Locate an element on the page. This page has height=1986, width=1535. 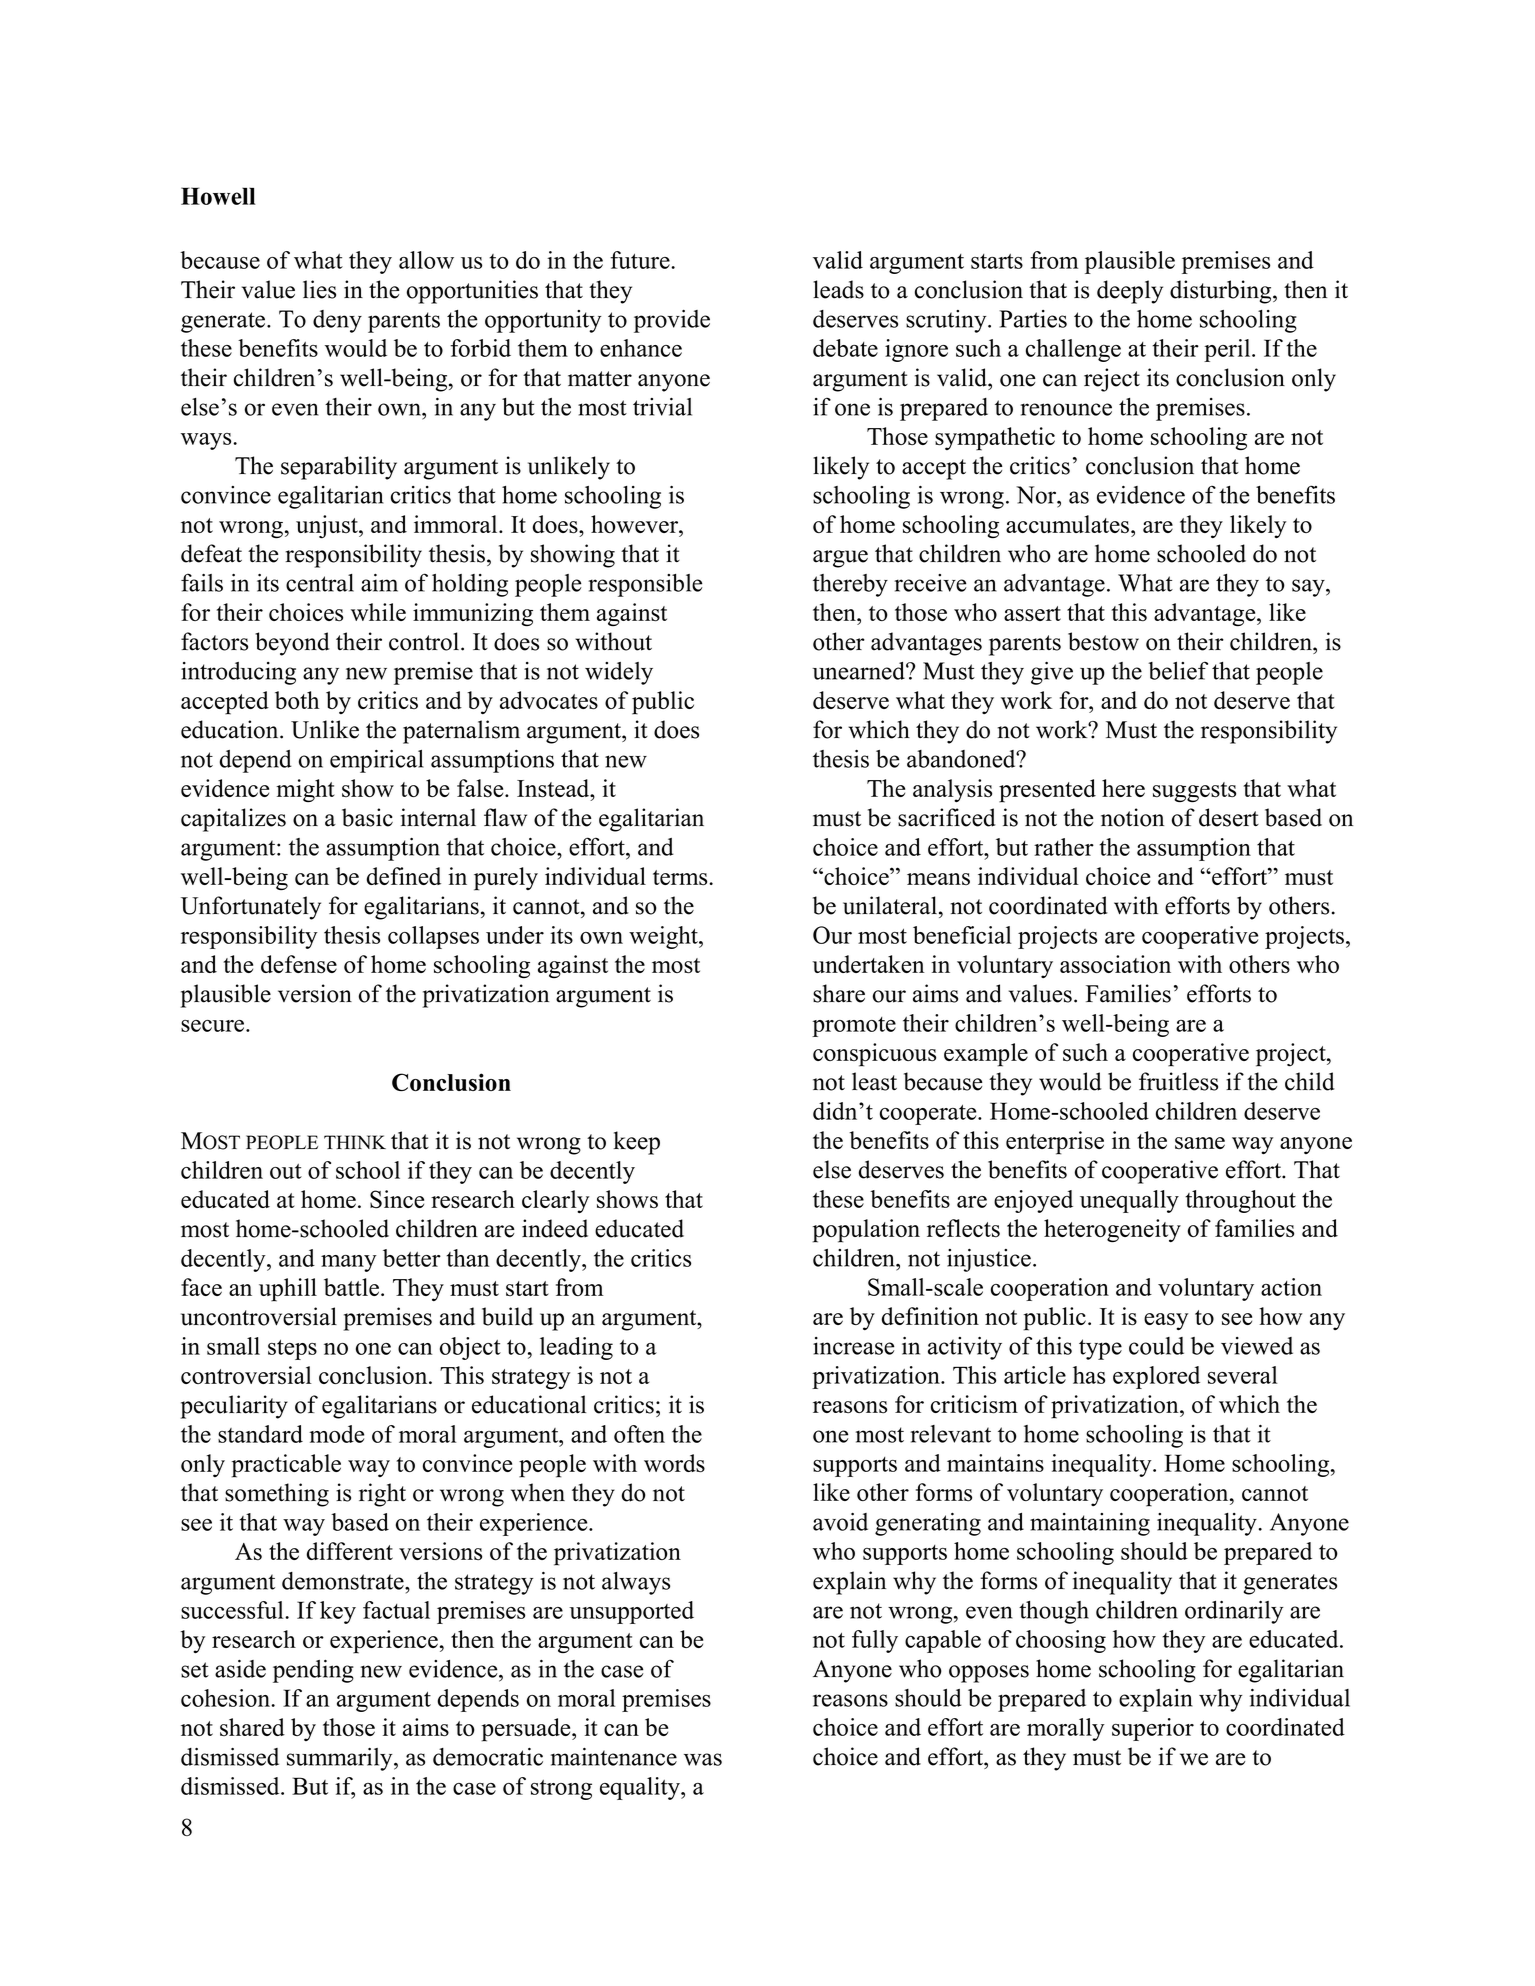
was is located at coordinates (703, 1759).
